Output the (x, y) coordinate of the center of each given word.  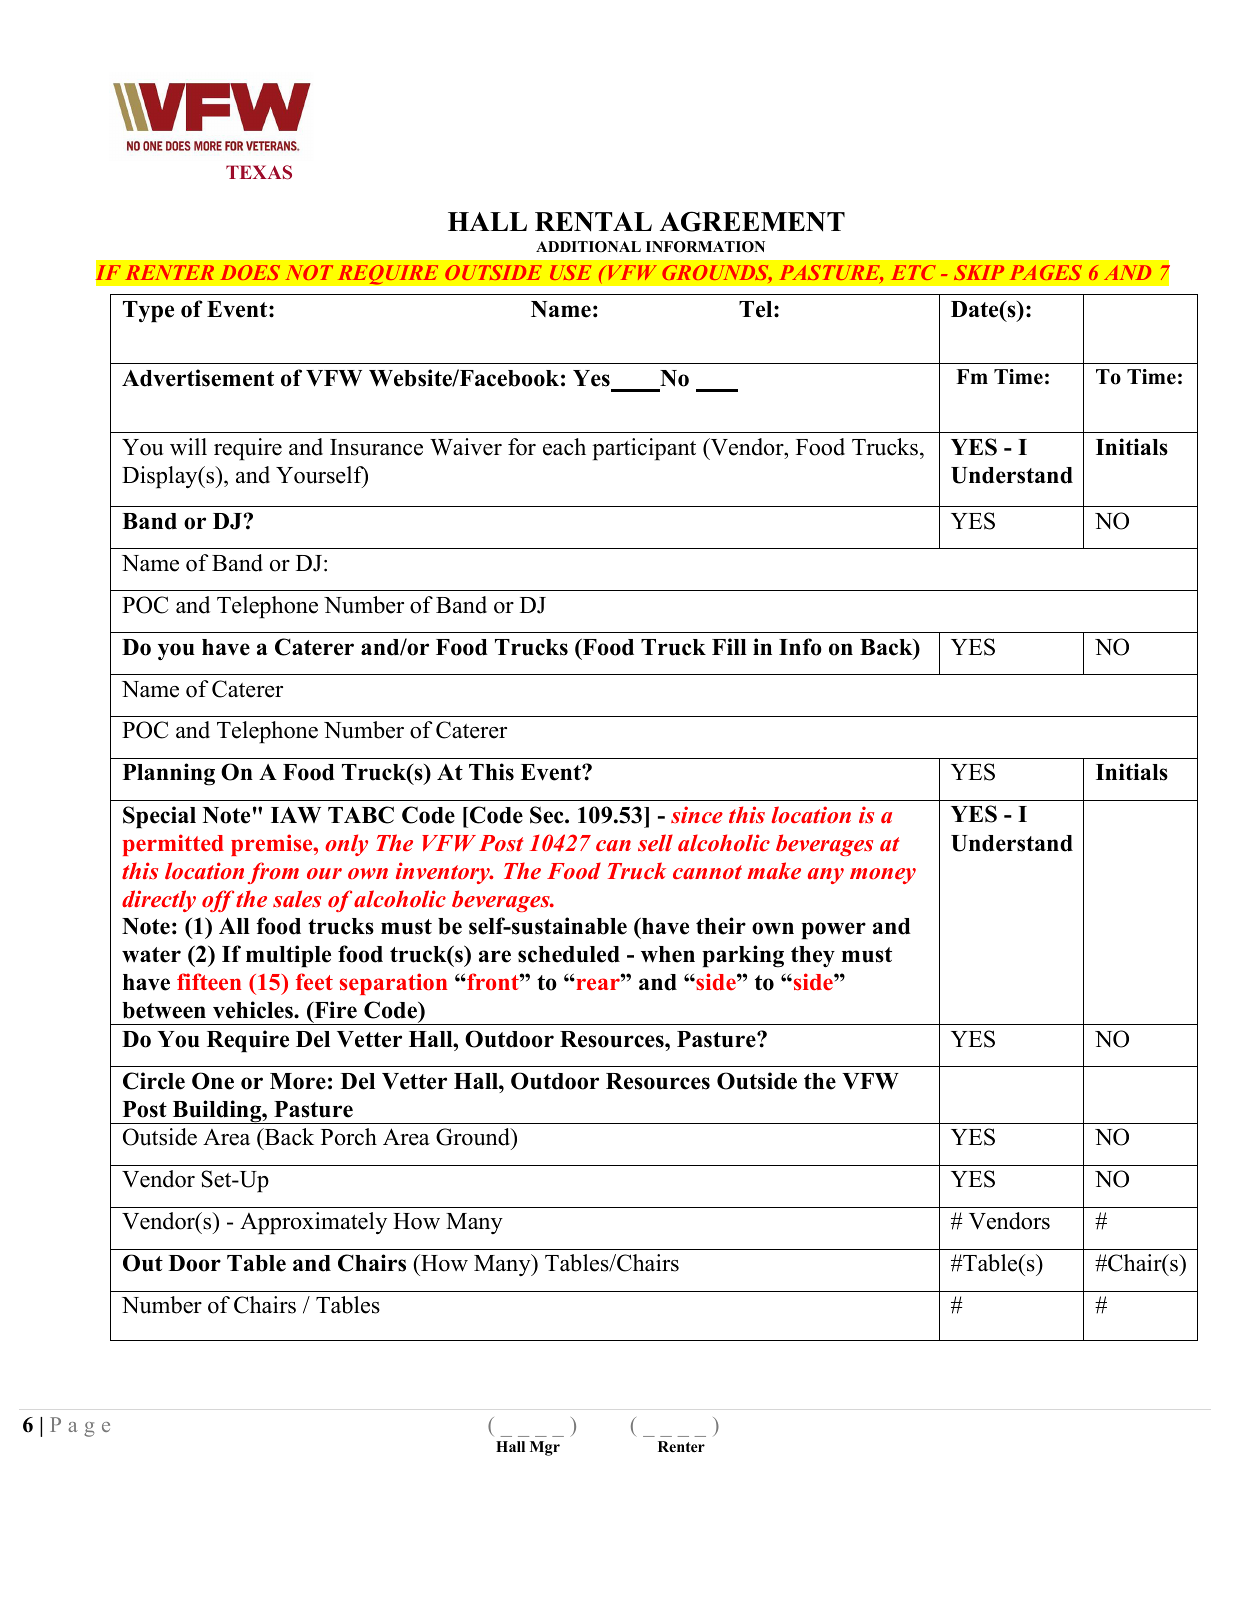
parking (743, 956)
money (883, 876)
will (188, 447)
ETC (914, 272)
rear (598, 984)
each (564, 447)
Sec (548, 815)
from (273, 873)
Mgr (545, 1448)
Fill (729, 646)
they (813, 957)
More (298, 1081)
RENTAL (593, 222)
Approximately (313, 1223)
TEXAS (259, 172)
